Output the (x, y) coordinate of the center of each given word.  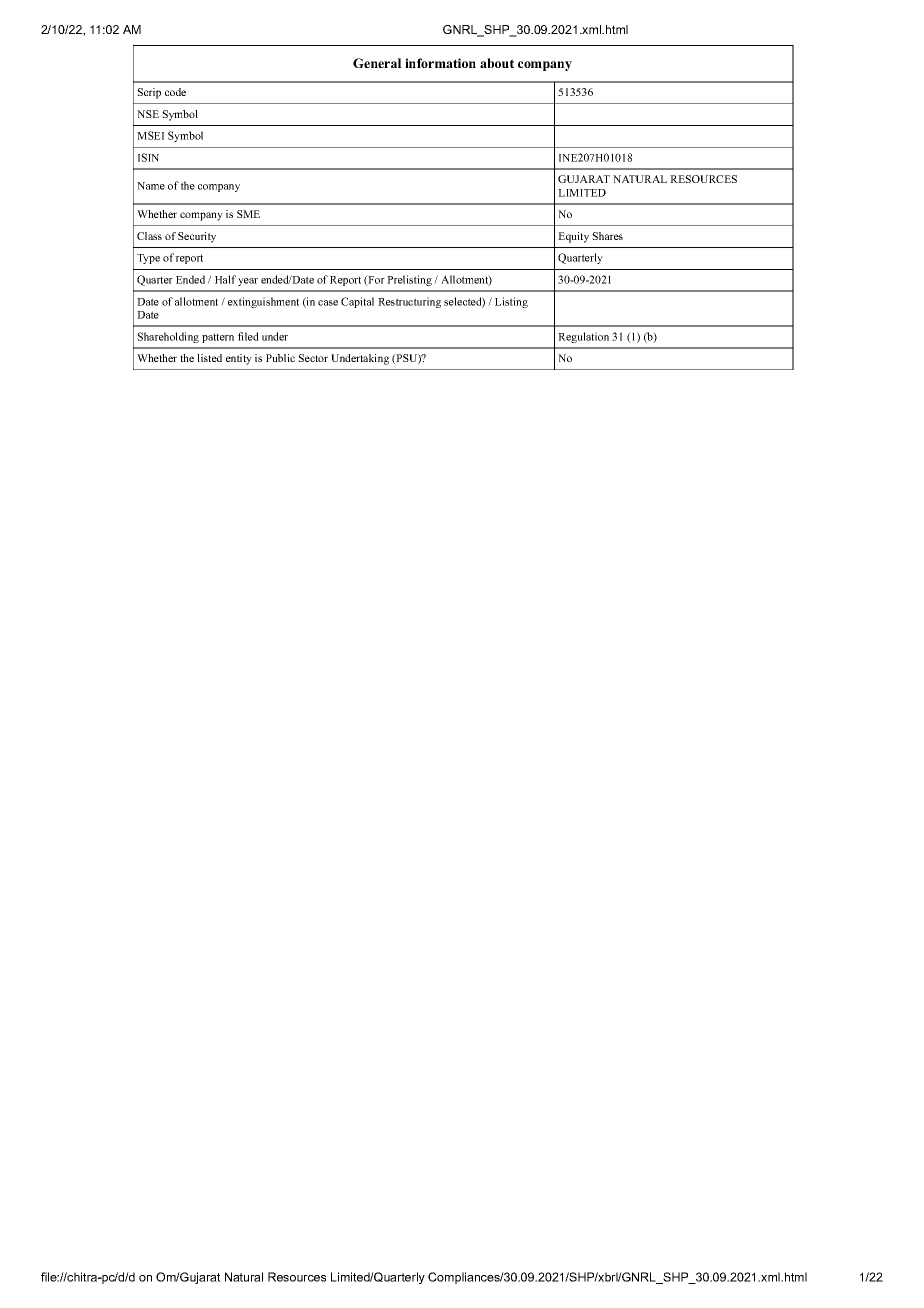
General (377, 63)
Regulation (583, 337)
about (497, 63)
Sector (313, 358)
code (175, 92)
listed (209, 358)
